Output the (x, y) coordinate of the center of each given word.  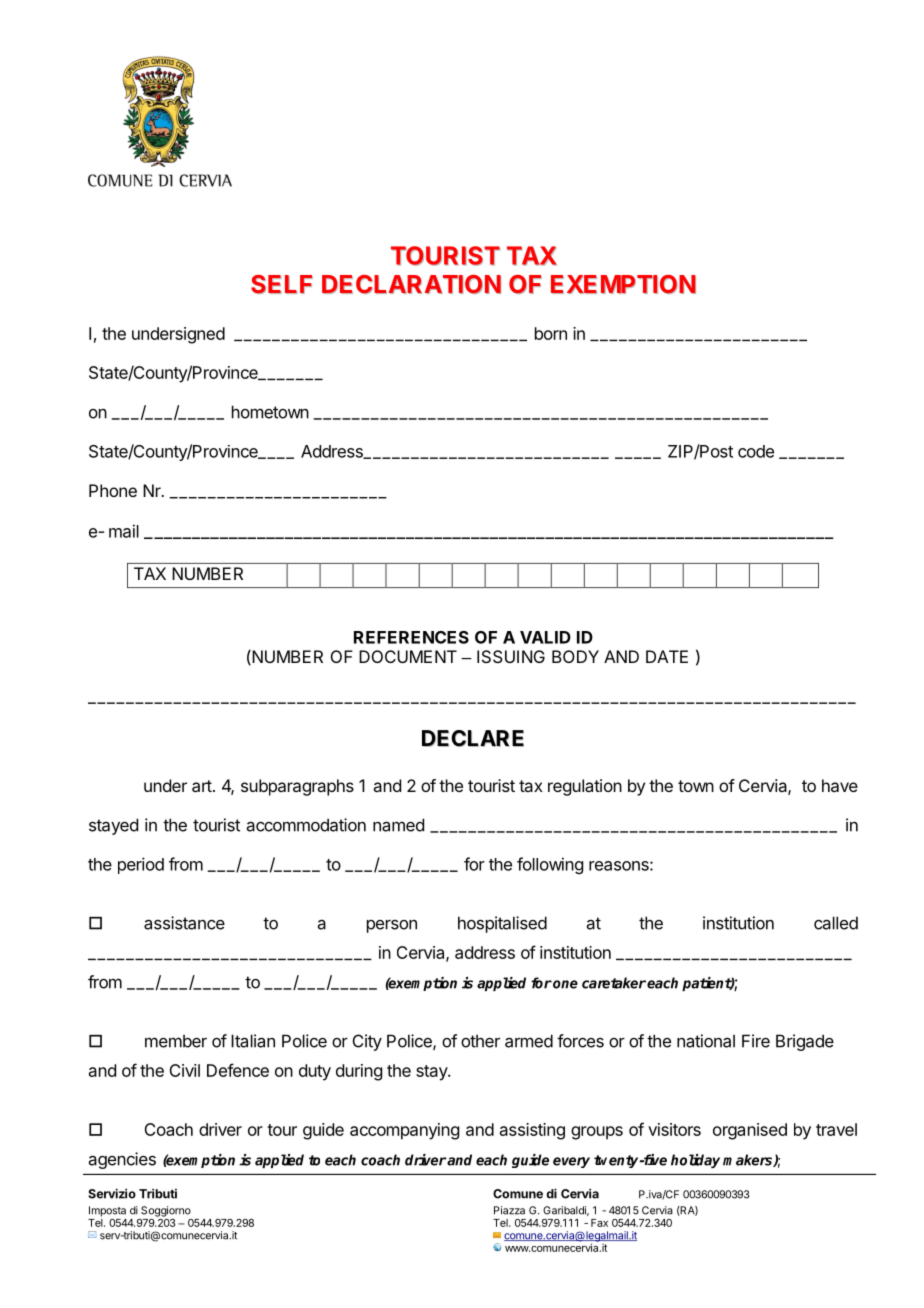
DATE (667, 656)
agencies (122, 1160)
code (756, 451)
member (176, 1041)
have (840, 785)
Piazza (509, 1210)
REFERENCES (411, 637)
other (480, 1041)
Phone (113, 490)
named (398, 825)
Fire (756, 1041)
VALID (545, 637)
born (551, 333)
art (202, 786)
